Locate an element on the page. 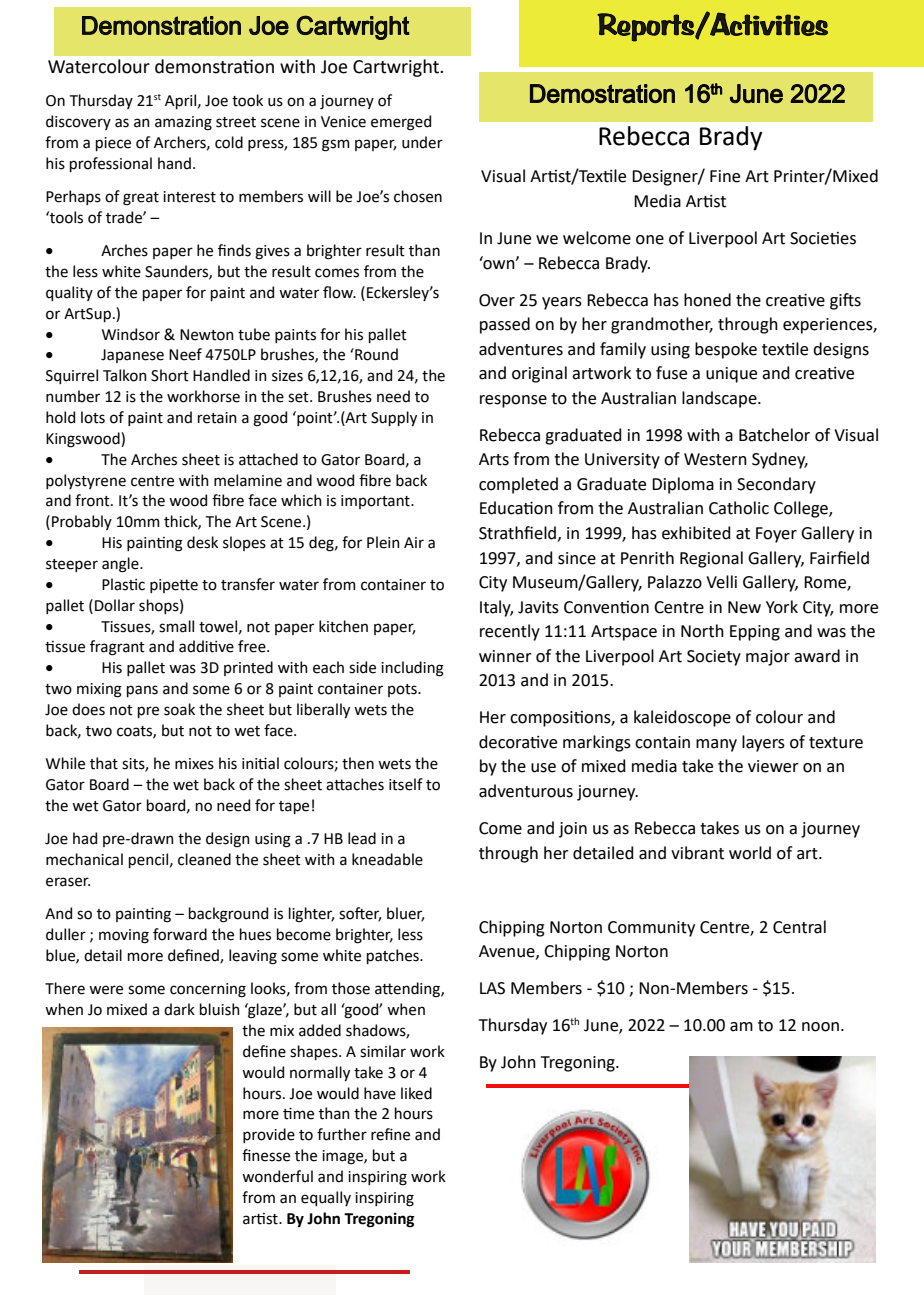 The height and width of the image is (1308, 924). liked is located at coordinates (416, 1093).
